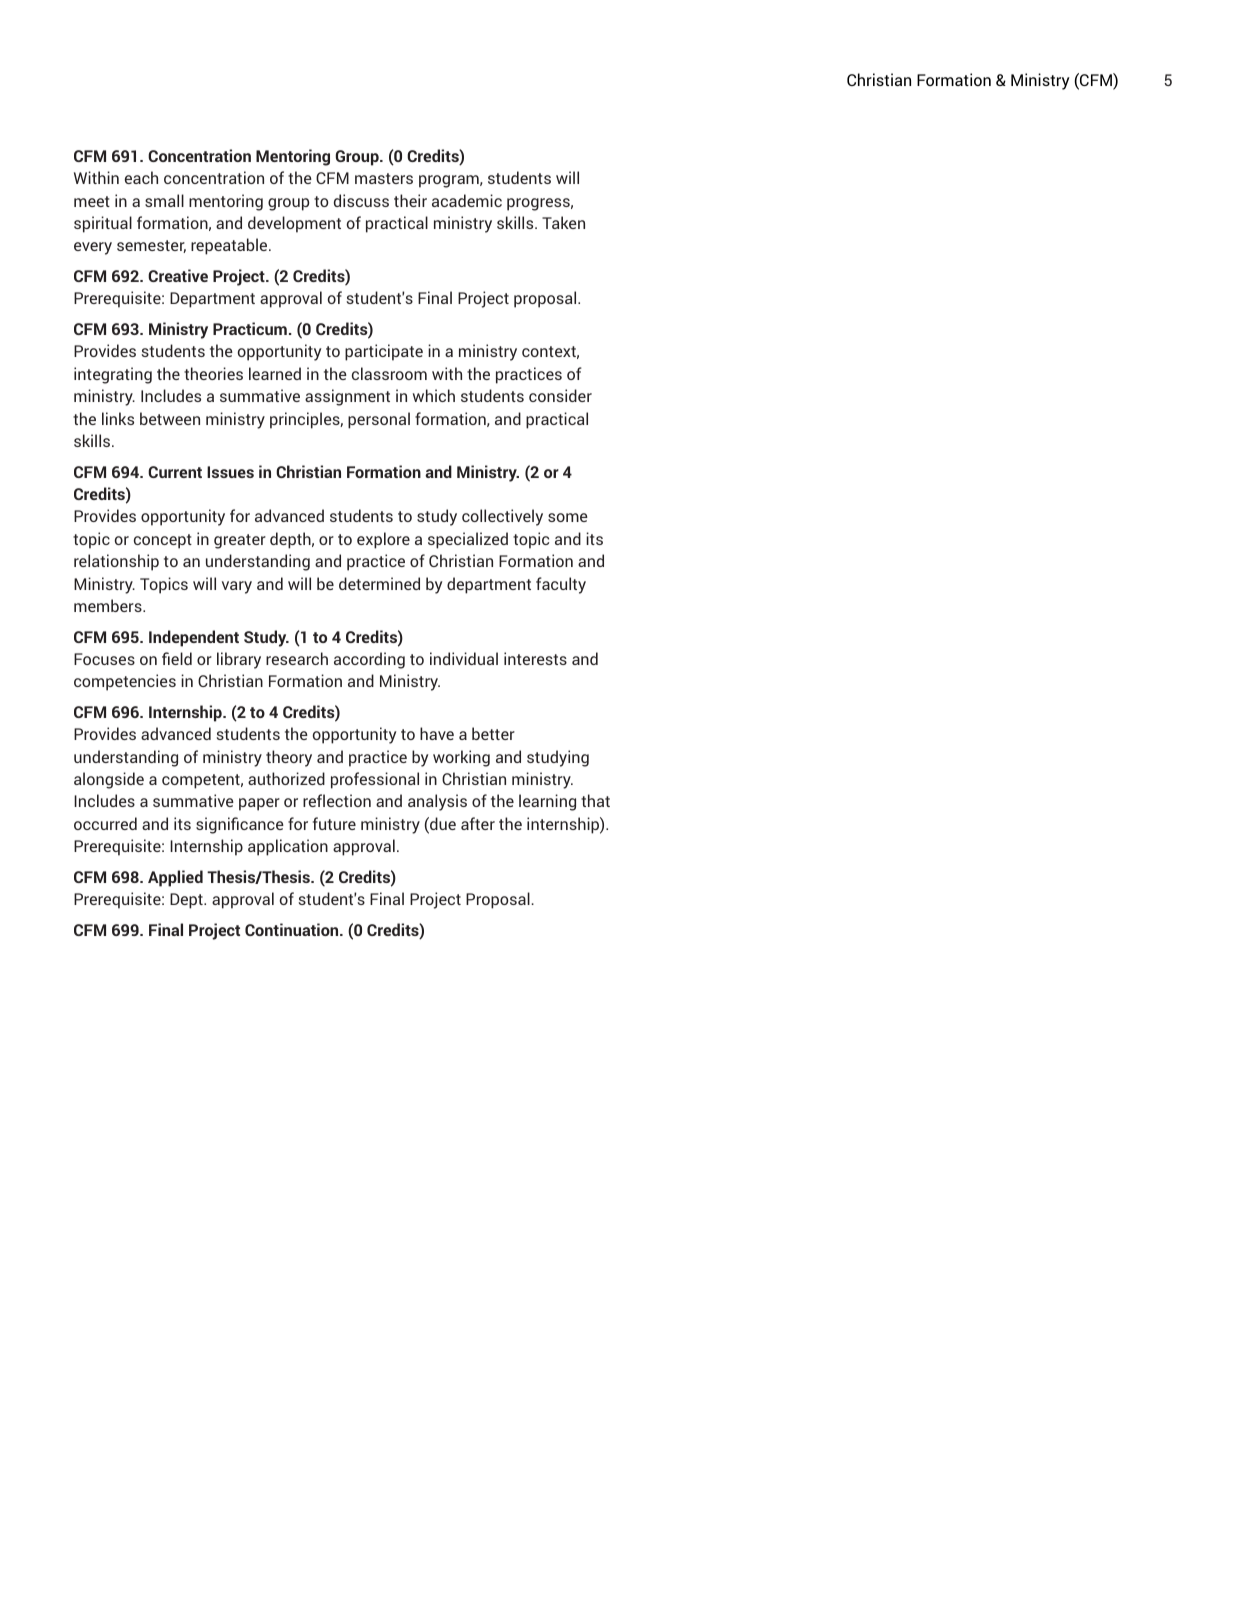  I want to click on Taken, so click(563, 222).
